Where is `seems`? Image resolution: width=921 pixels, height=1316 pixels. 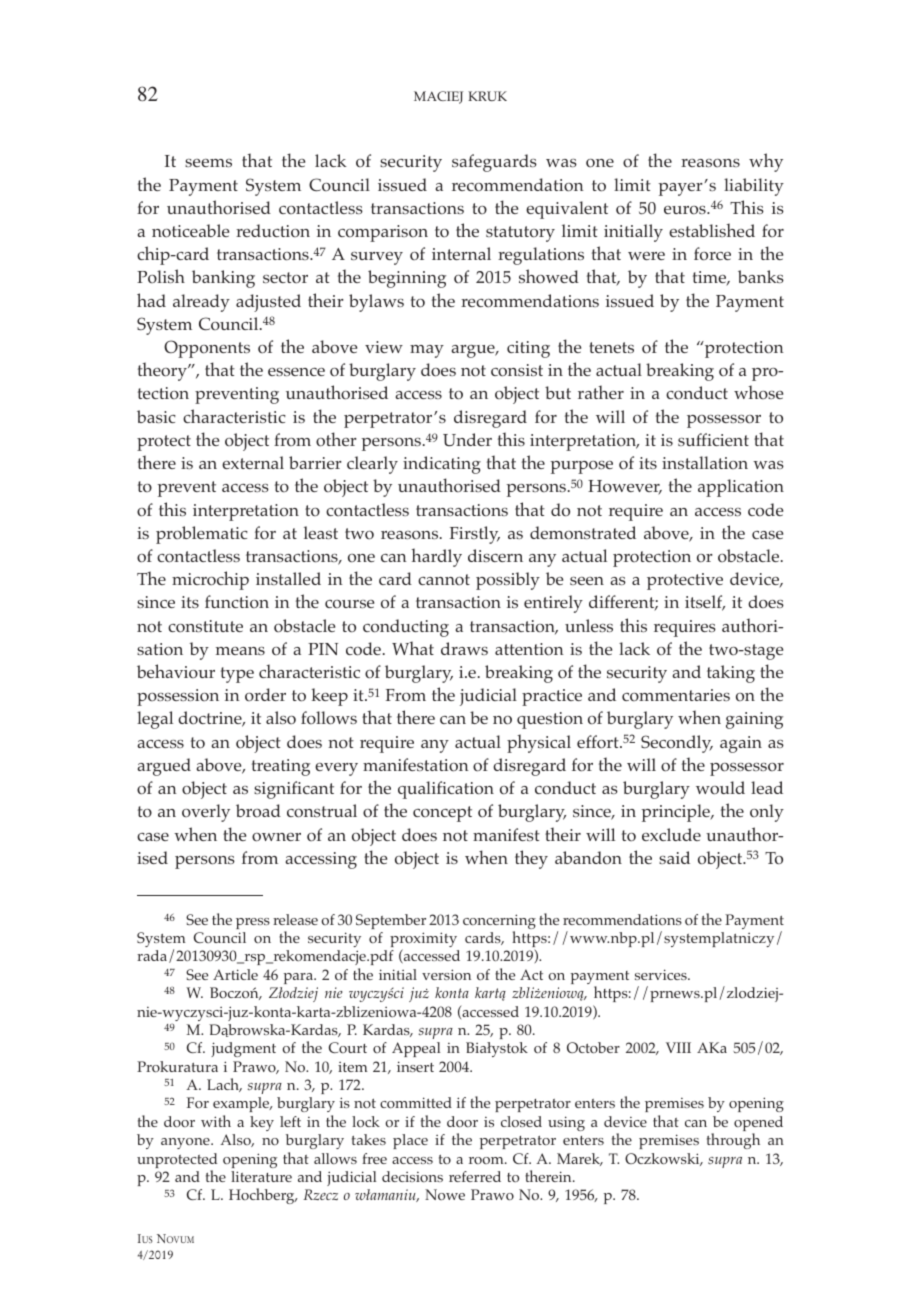
seems is located at coordinates (208, 163).
